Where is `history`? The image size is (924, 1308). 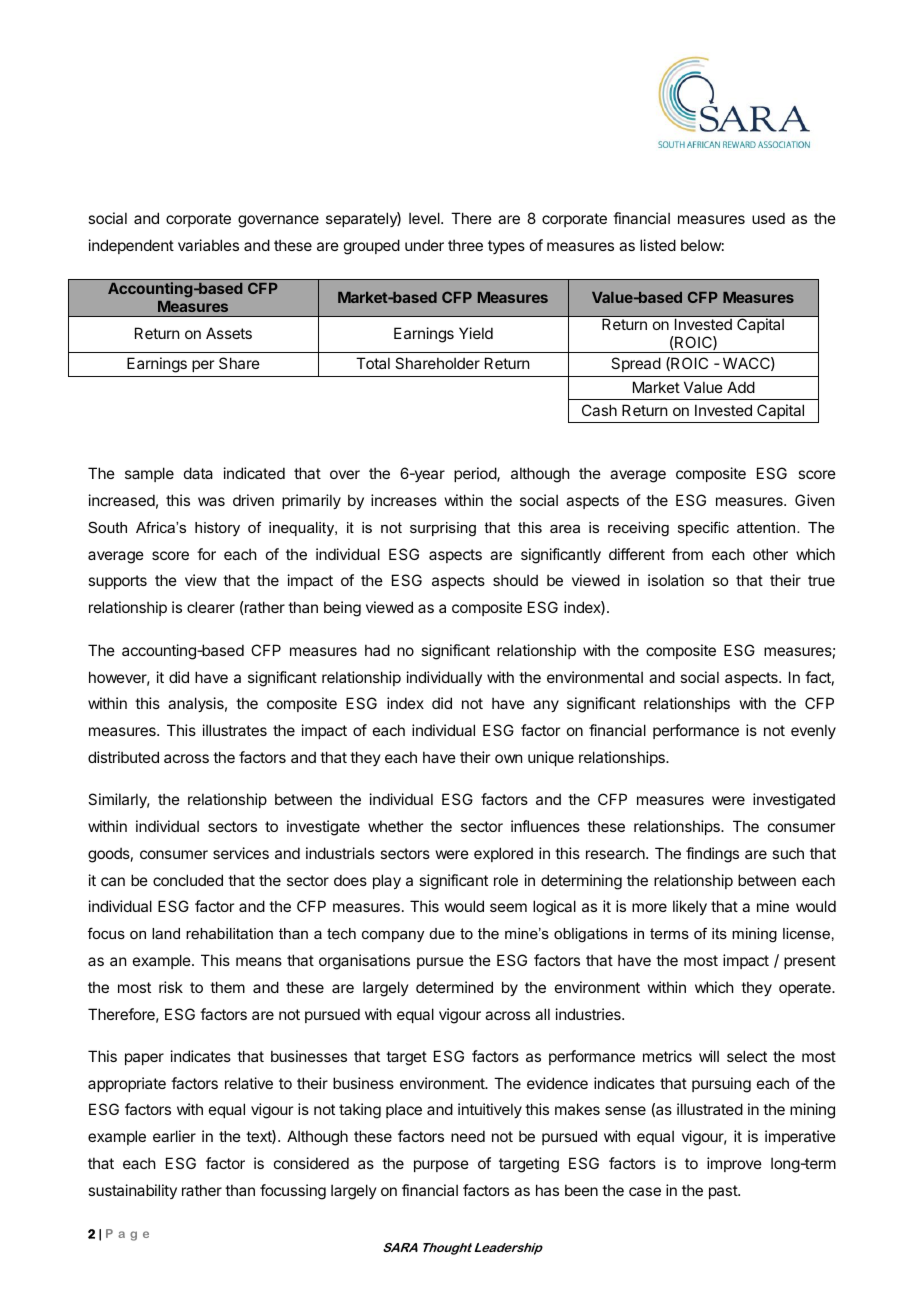
history is located at coordinates (217, 529).
